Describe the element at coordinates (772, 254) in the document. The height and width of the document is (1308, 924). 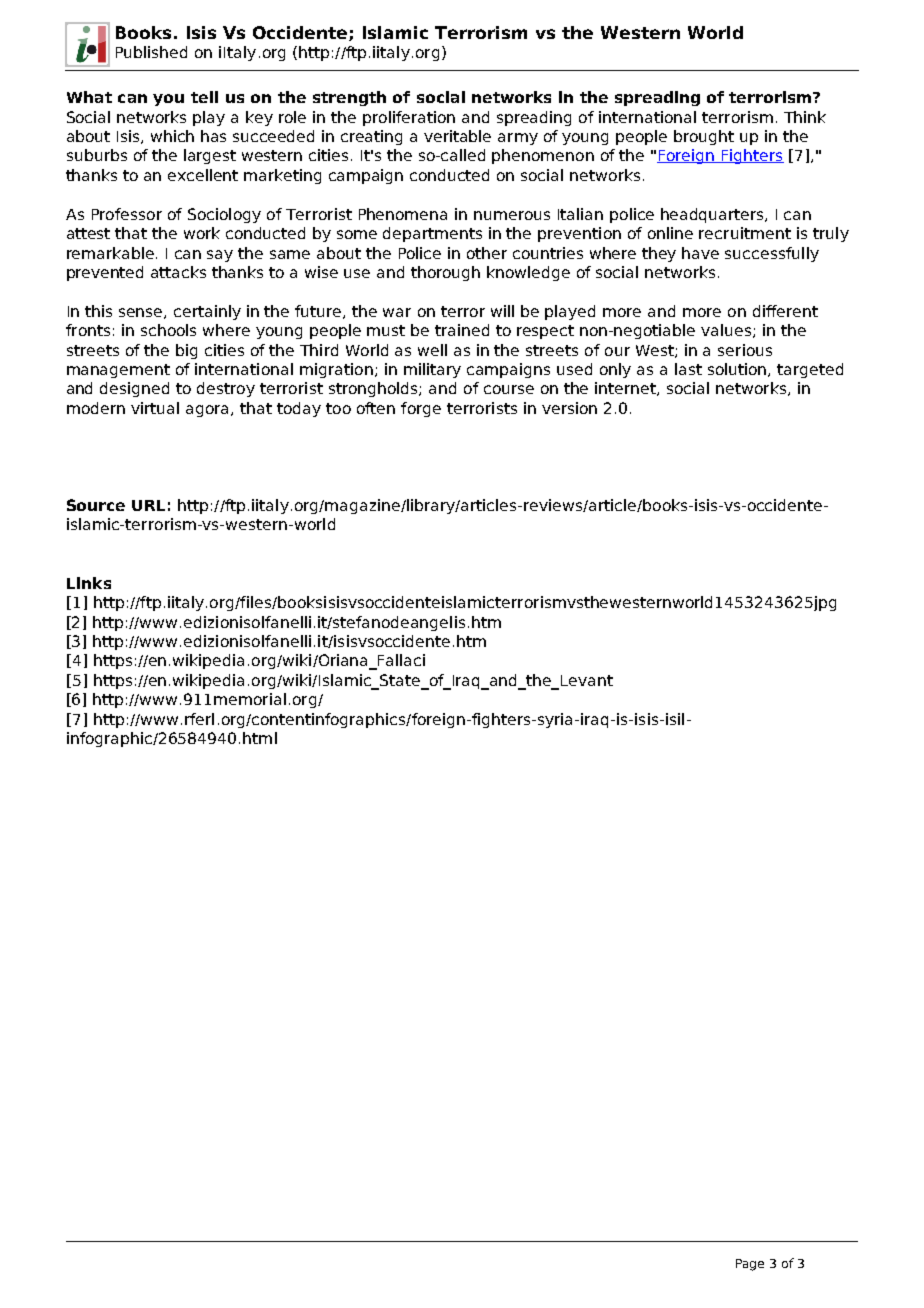
I see `successfully` at that location.
